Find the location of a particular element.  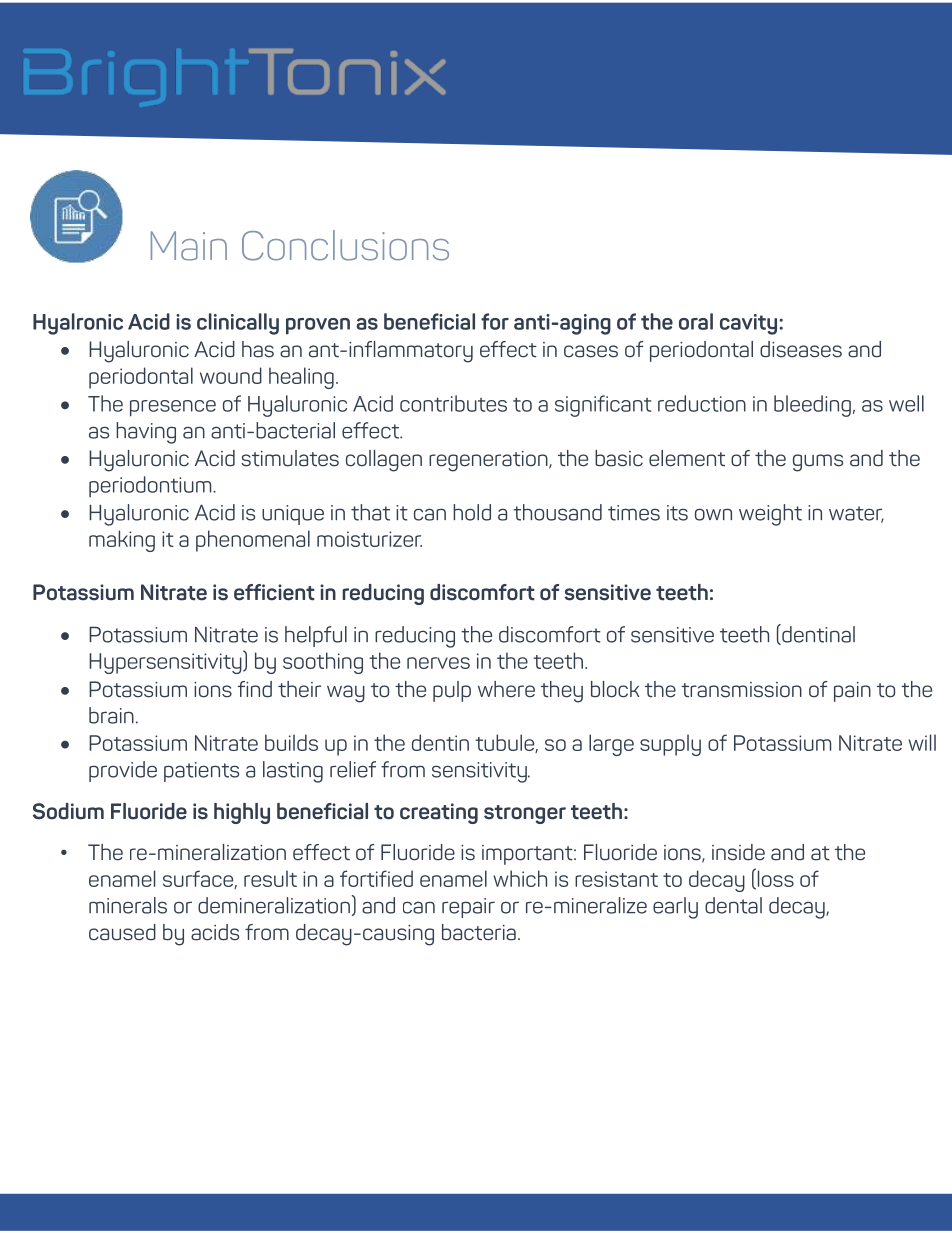

moisturizer is located at coordinates (369, 539).
